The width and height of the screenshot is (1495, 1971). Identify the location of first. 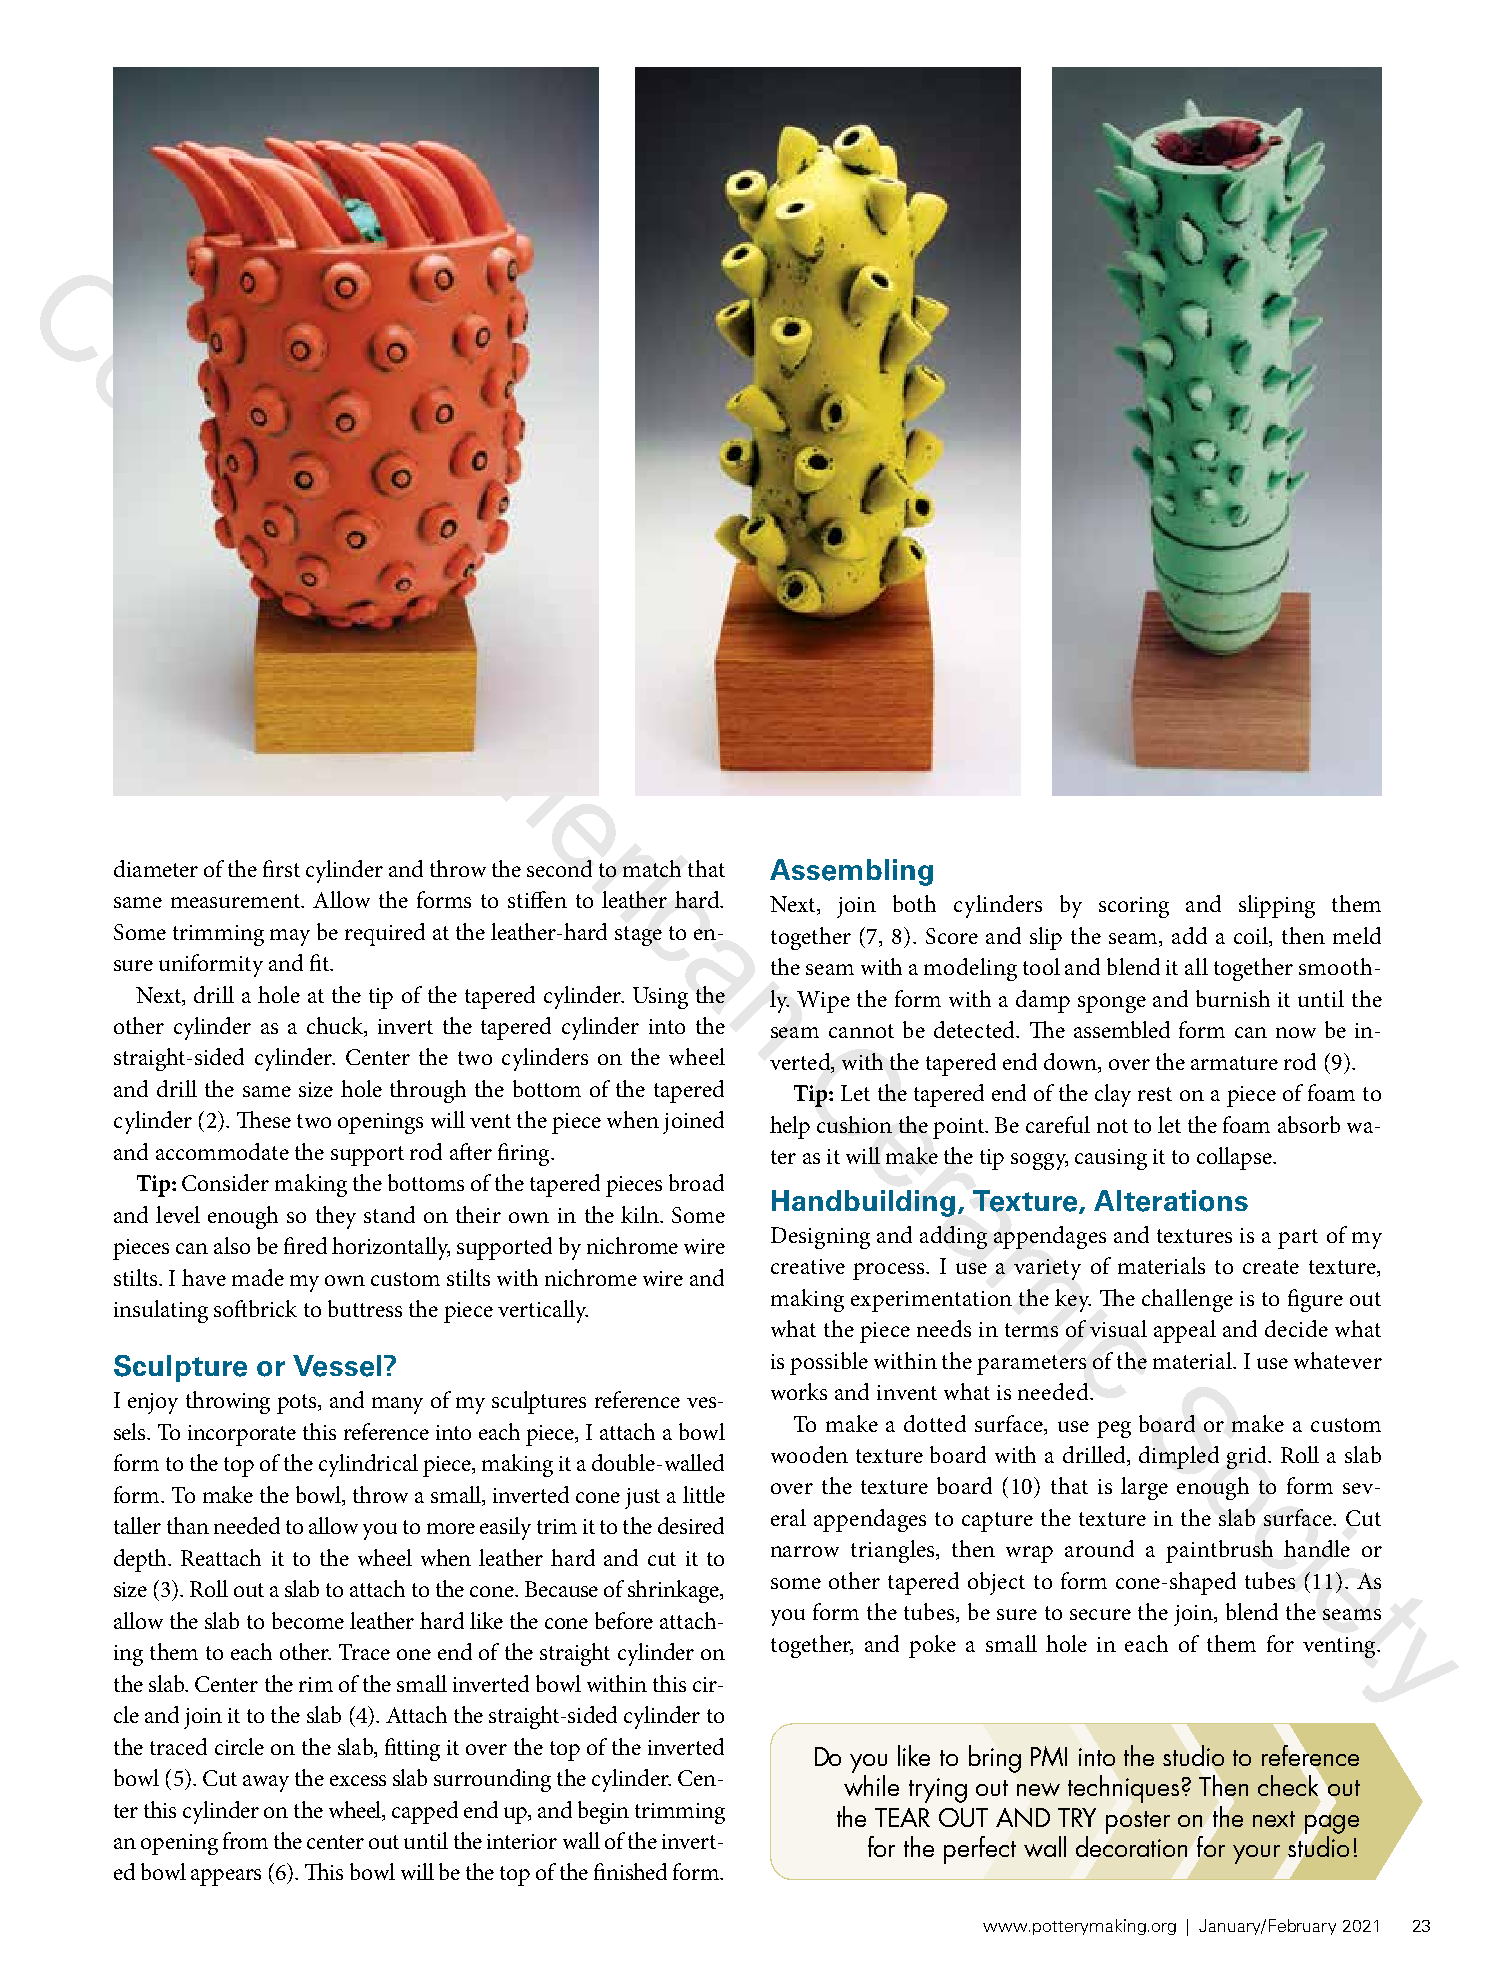
(281, 868).
